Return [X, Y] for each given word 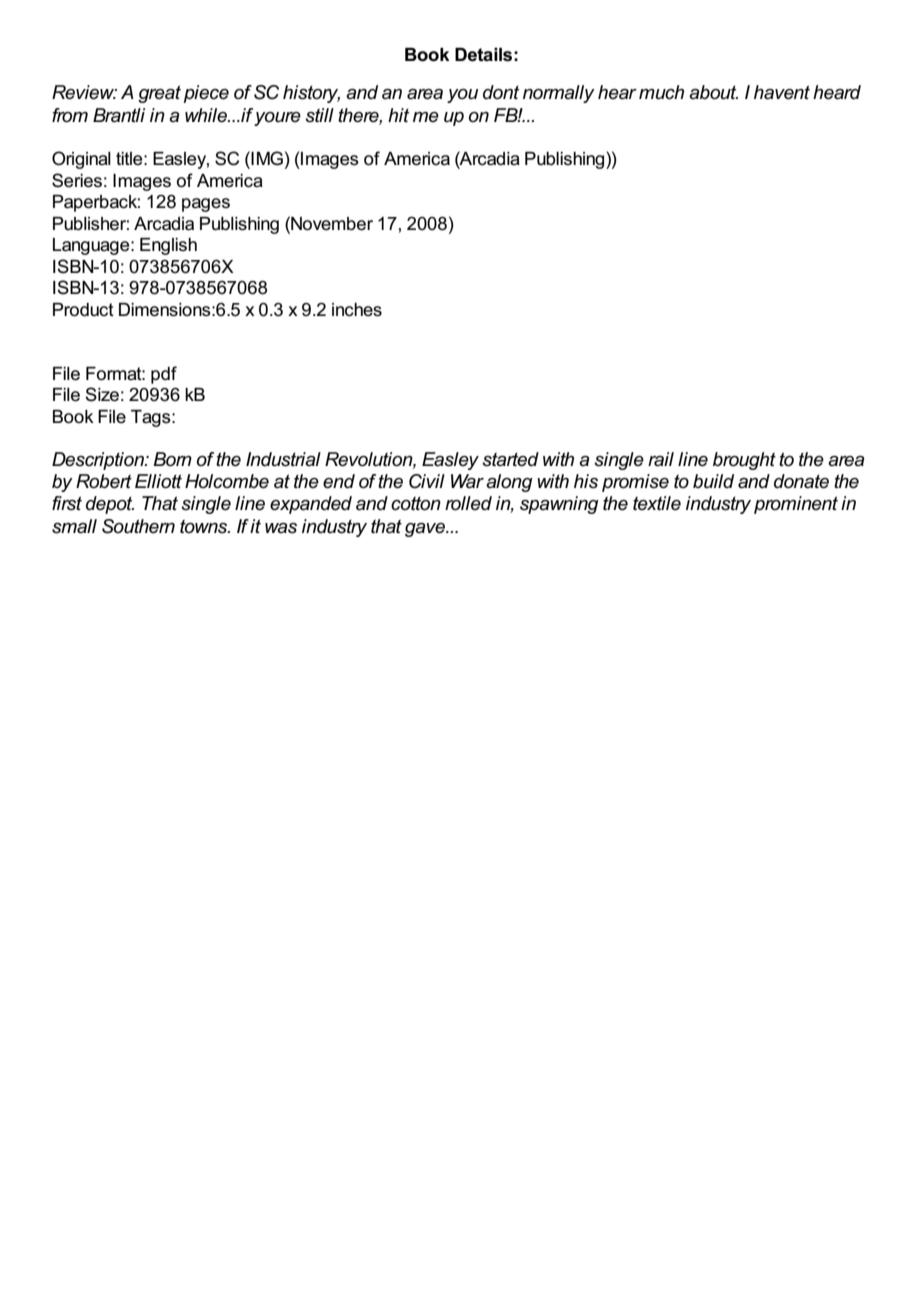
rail [661, 459]
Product [83, 310]
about [713, 92]
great [159, 94]
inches [357, 310]
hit [398, 115]
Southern [138, 526]
